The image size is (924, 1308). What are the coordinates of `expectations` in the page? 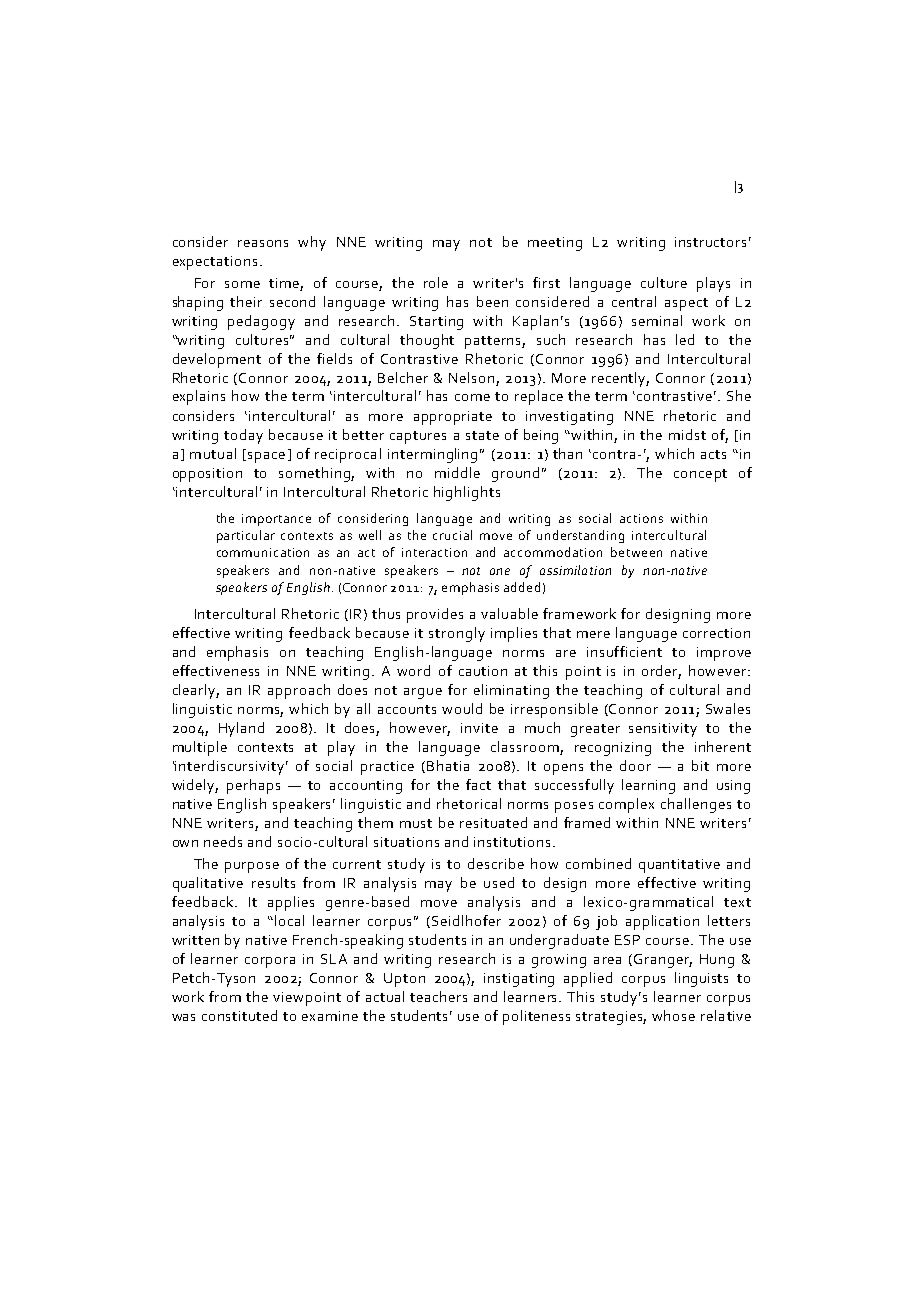 It's located at (217, 263).
